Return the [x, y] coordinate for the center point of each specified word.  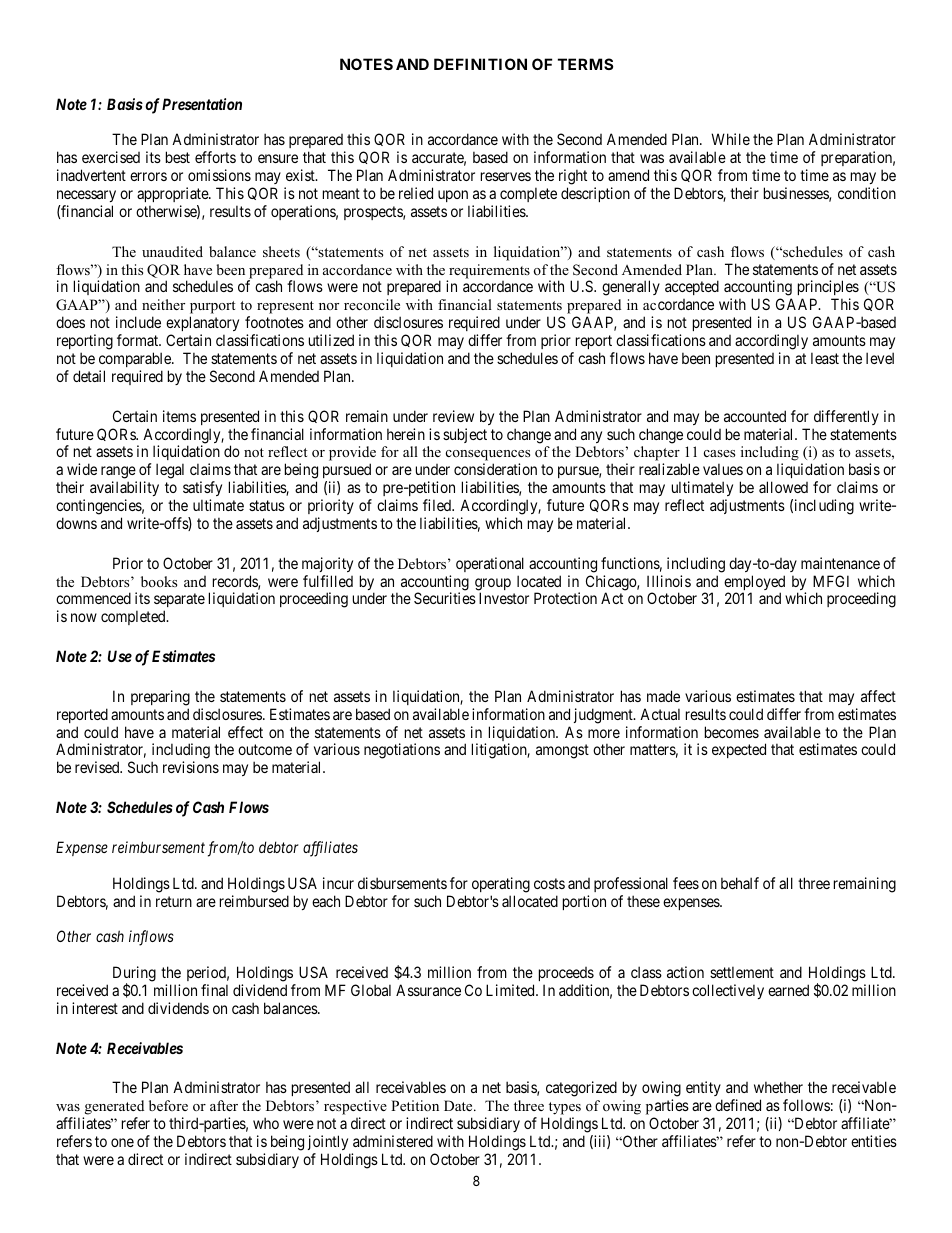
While [730, 139]
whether [778, 1087]
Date [459, 1105]
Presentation [202, 104]
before [168, 1105]
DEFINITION [480, 64]
